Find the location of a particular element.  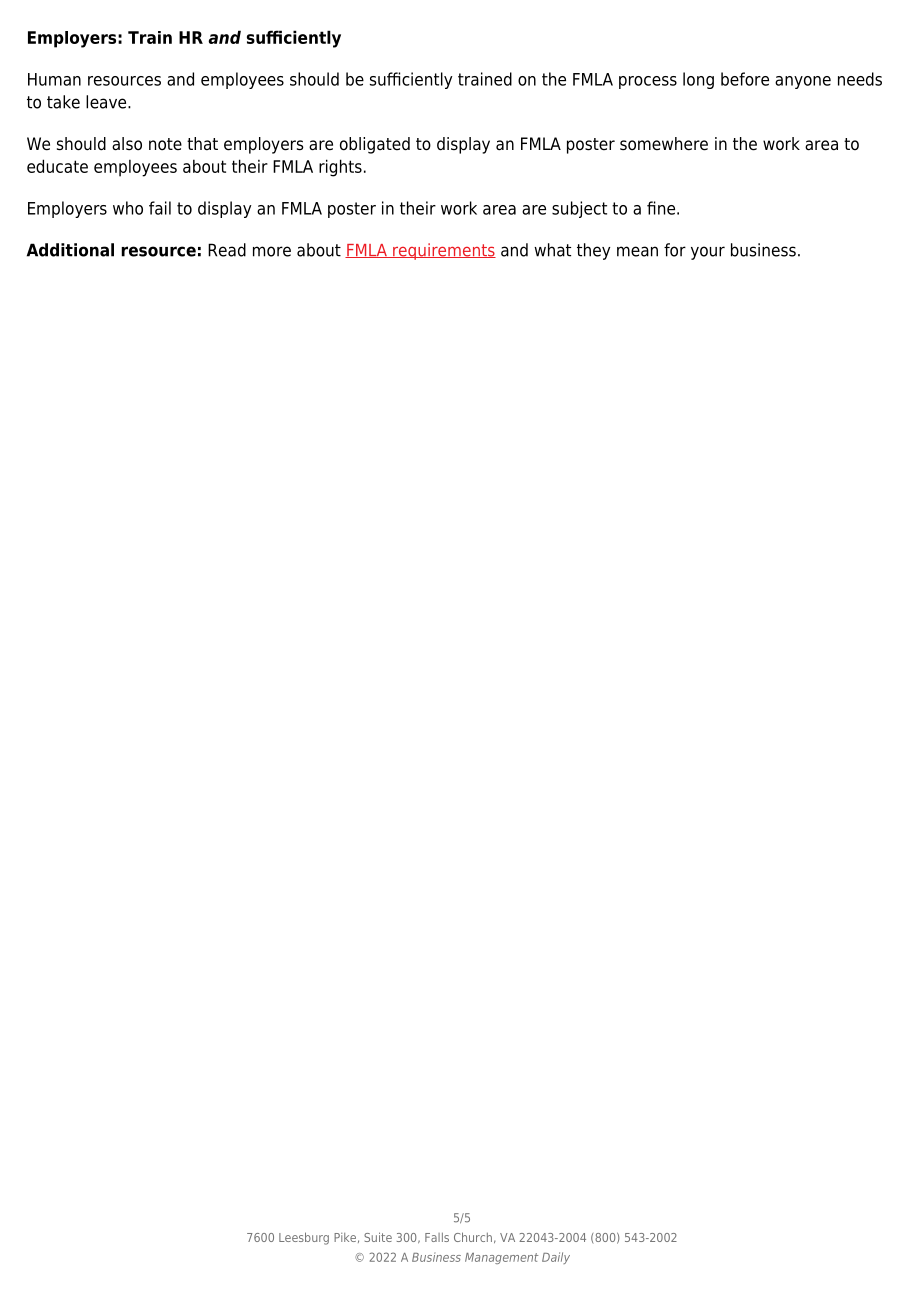

your is located at coordinates (708, 253).
